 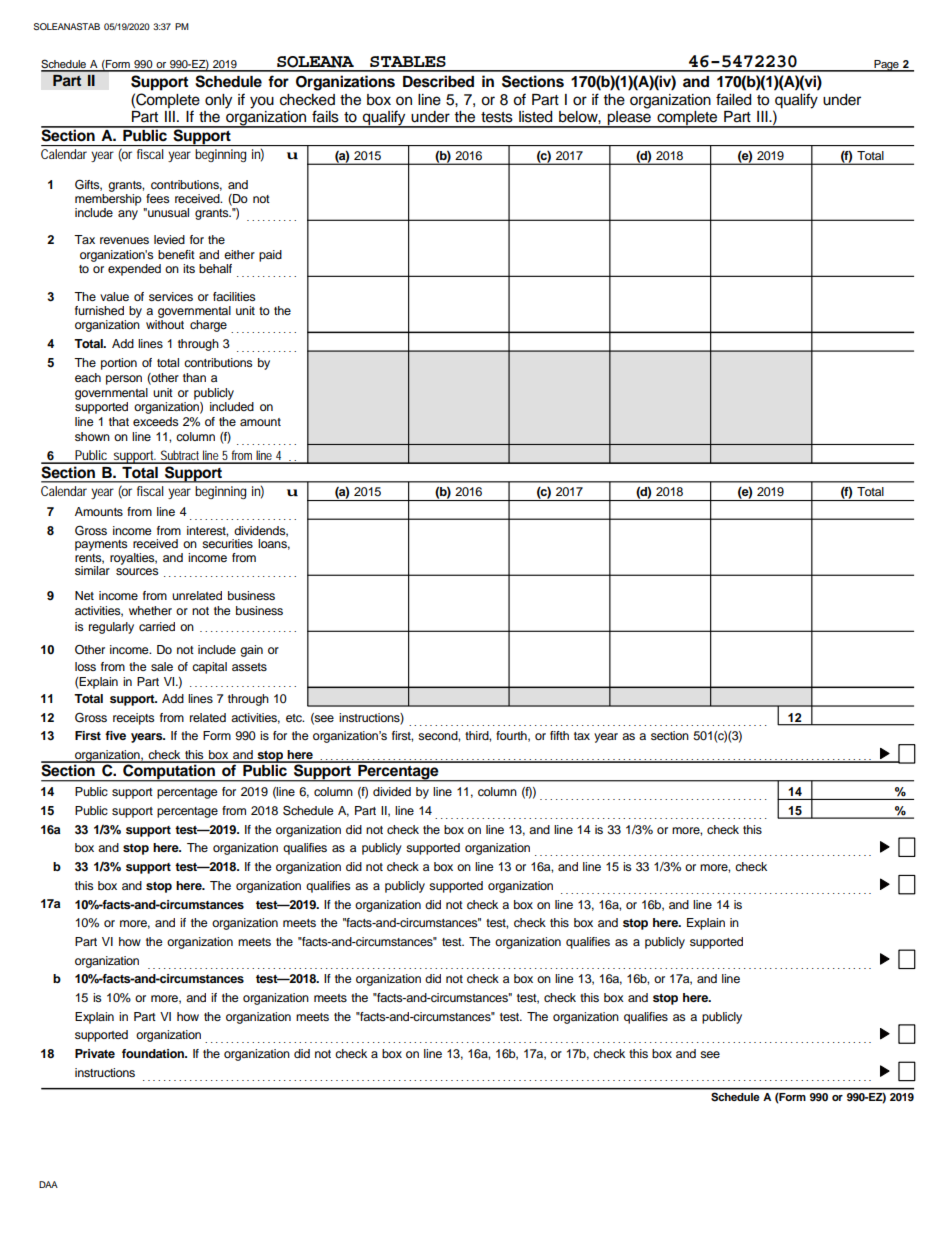 What do you see at coordinates (157, 626) in the screenshot?
I see `carried` at bounding box center [157, 626].
